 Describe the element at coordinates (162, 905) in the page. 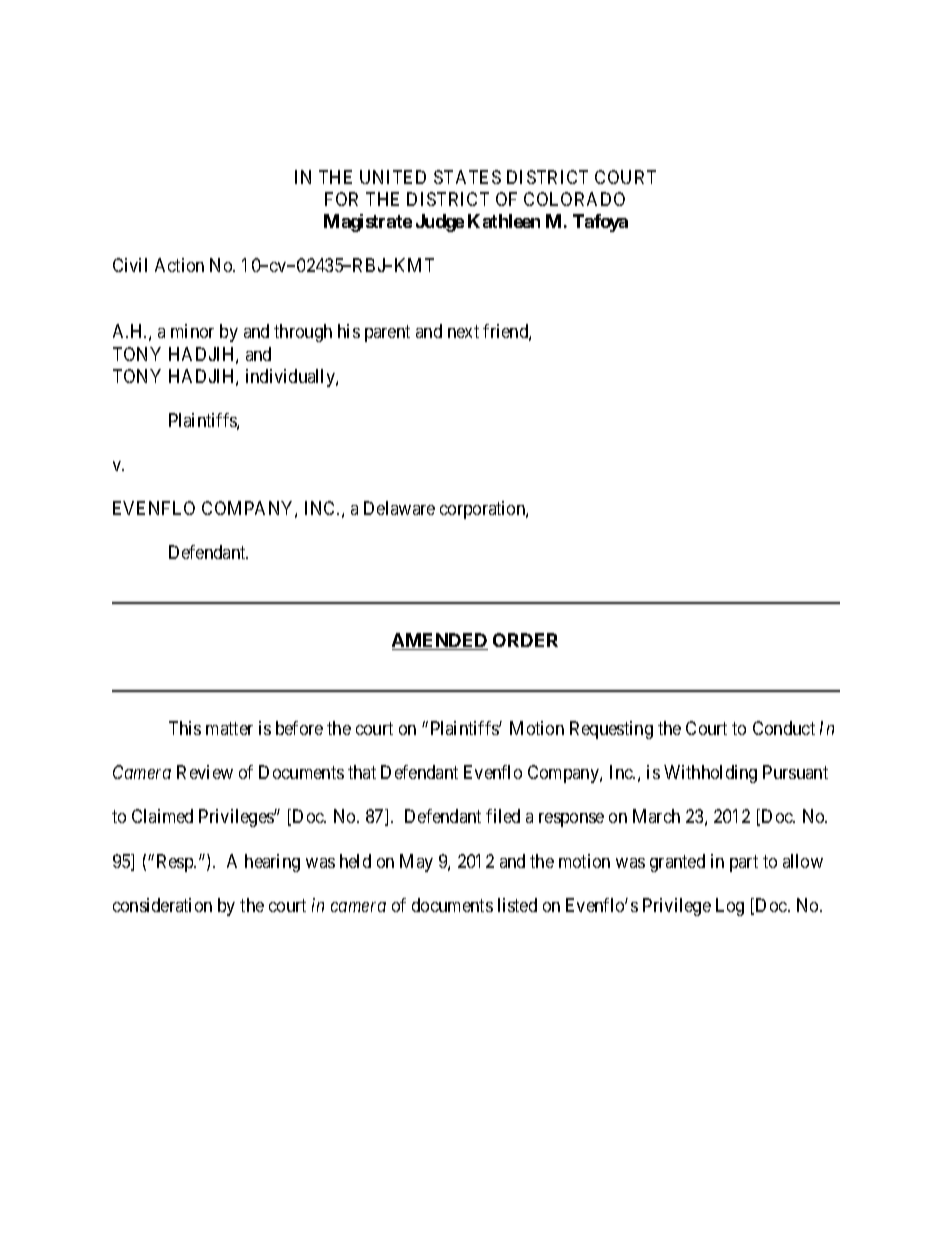

I see `consideration` at that location.
